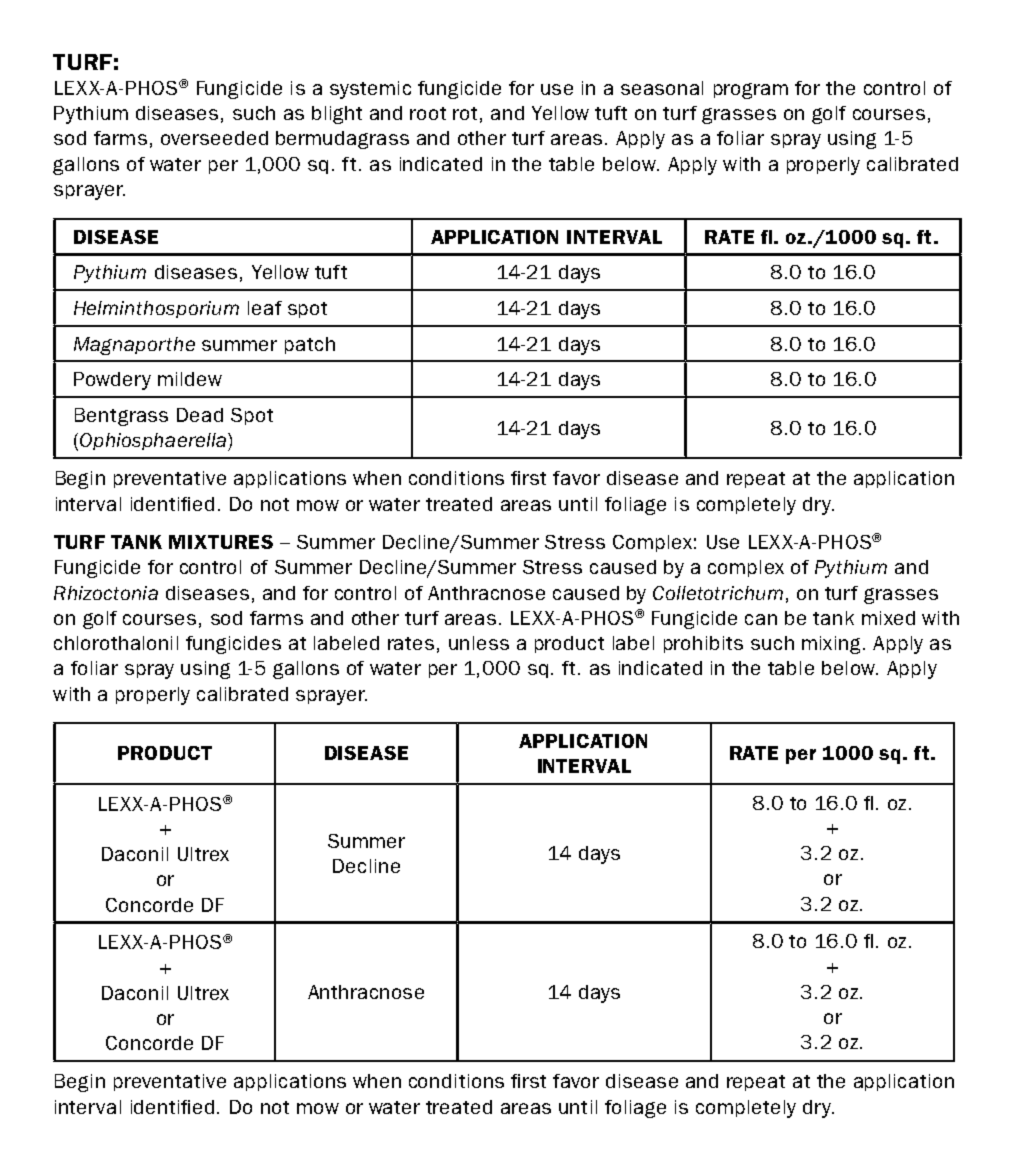 This screenshot has width=1016, height=1176. What do you see at coordinates (310, 345) in the screenshot?
I see `patch` at bounding box center [310, 345].
